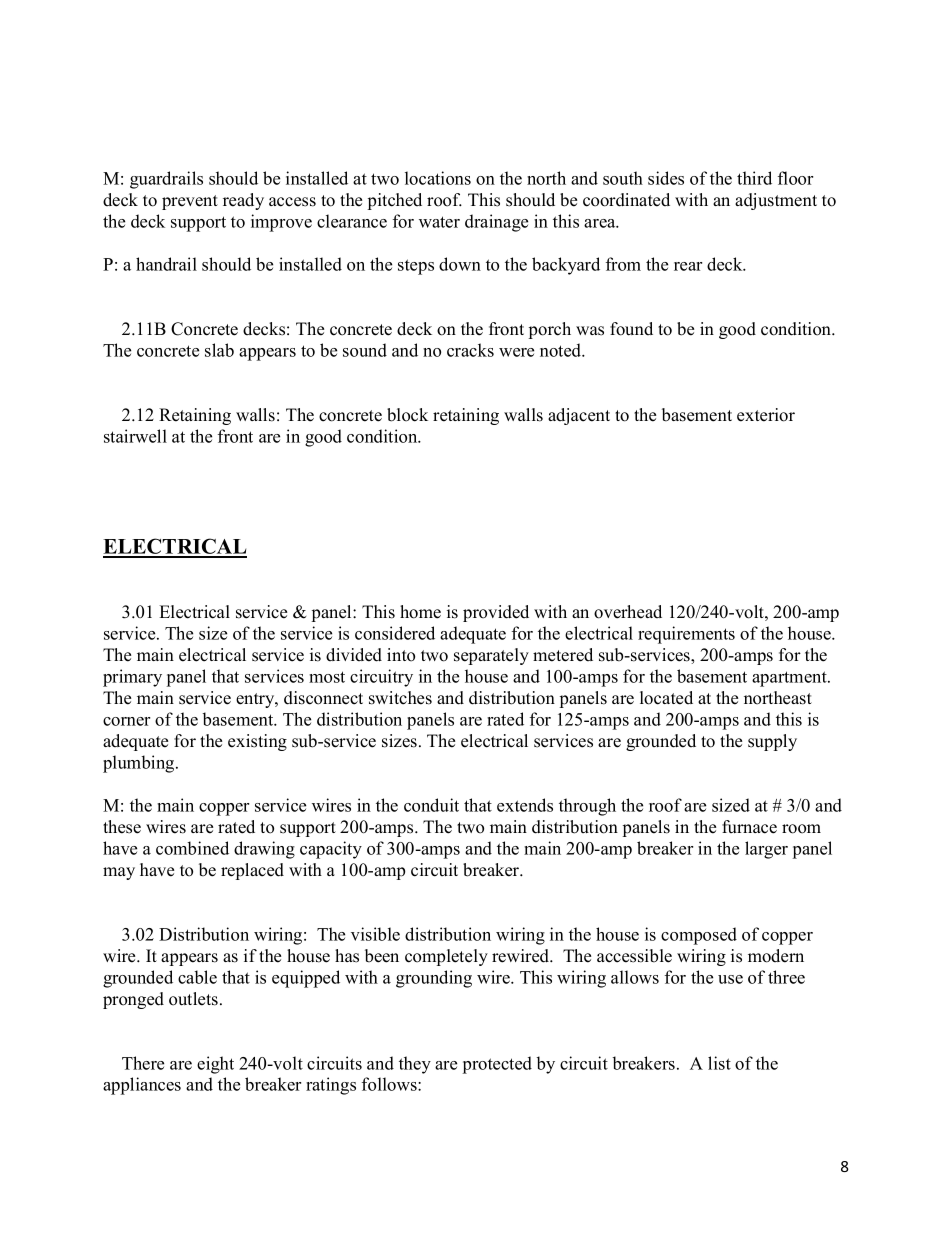 The height and width of the page is (1233, 952). Describe the element at coordinates (407, 415) in the page. I see `block` at that location.
